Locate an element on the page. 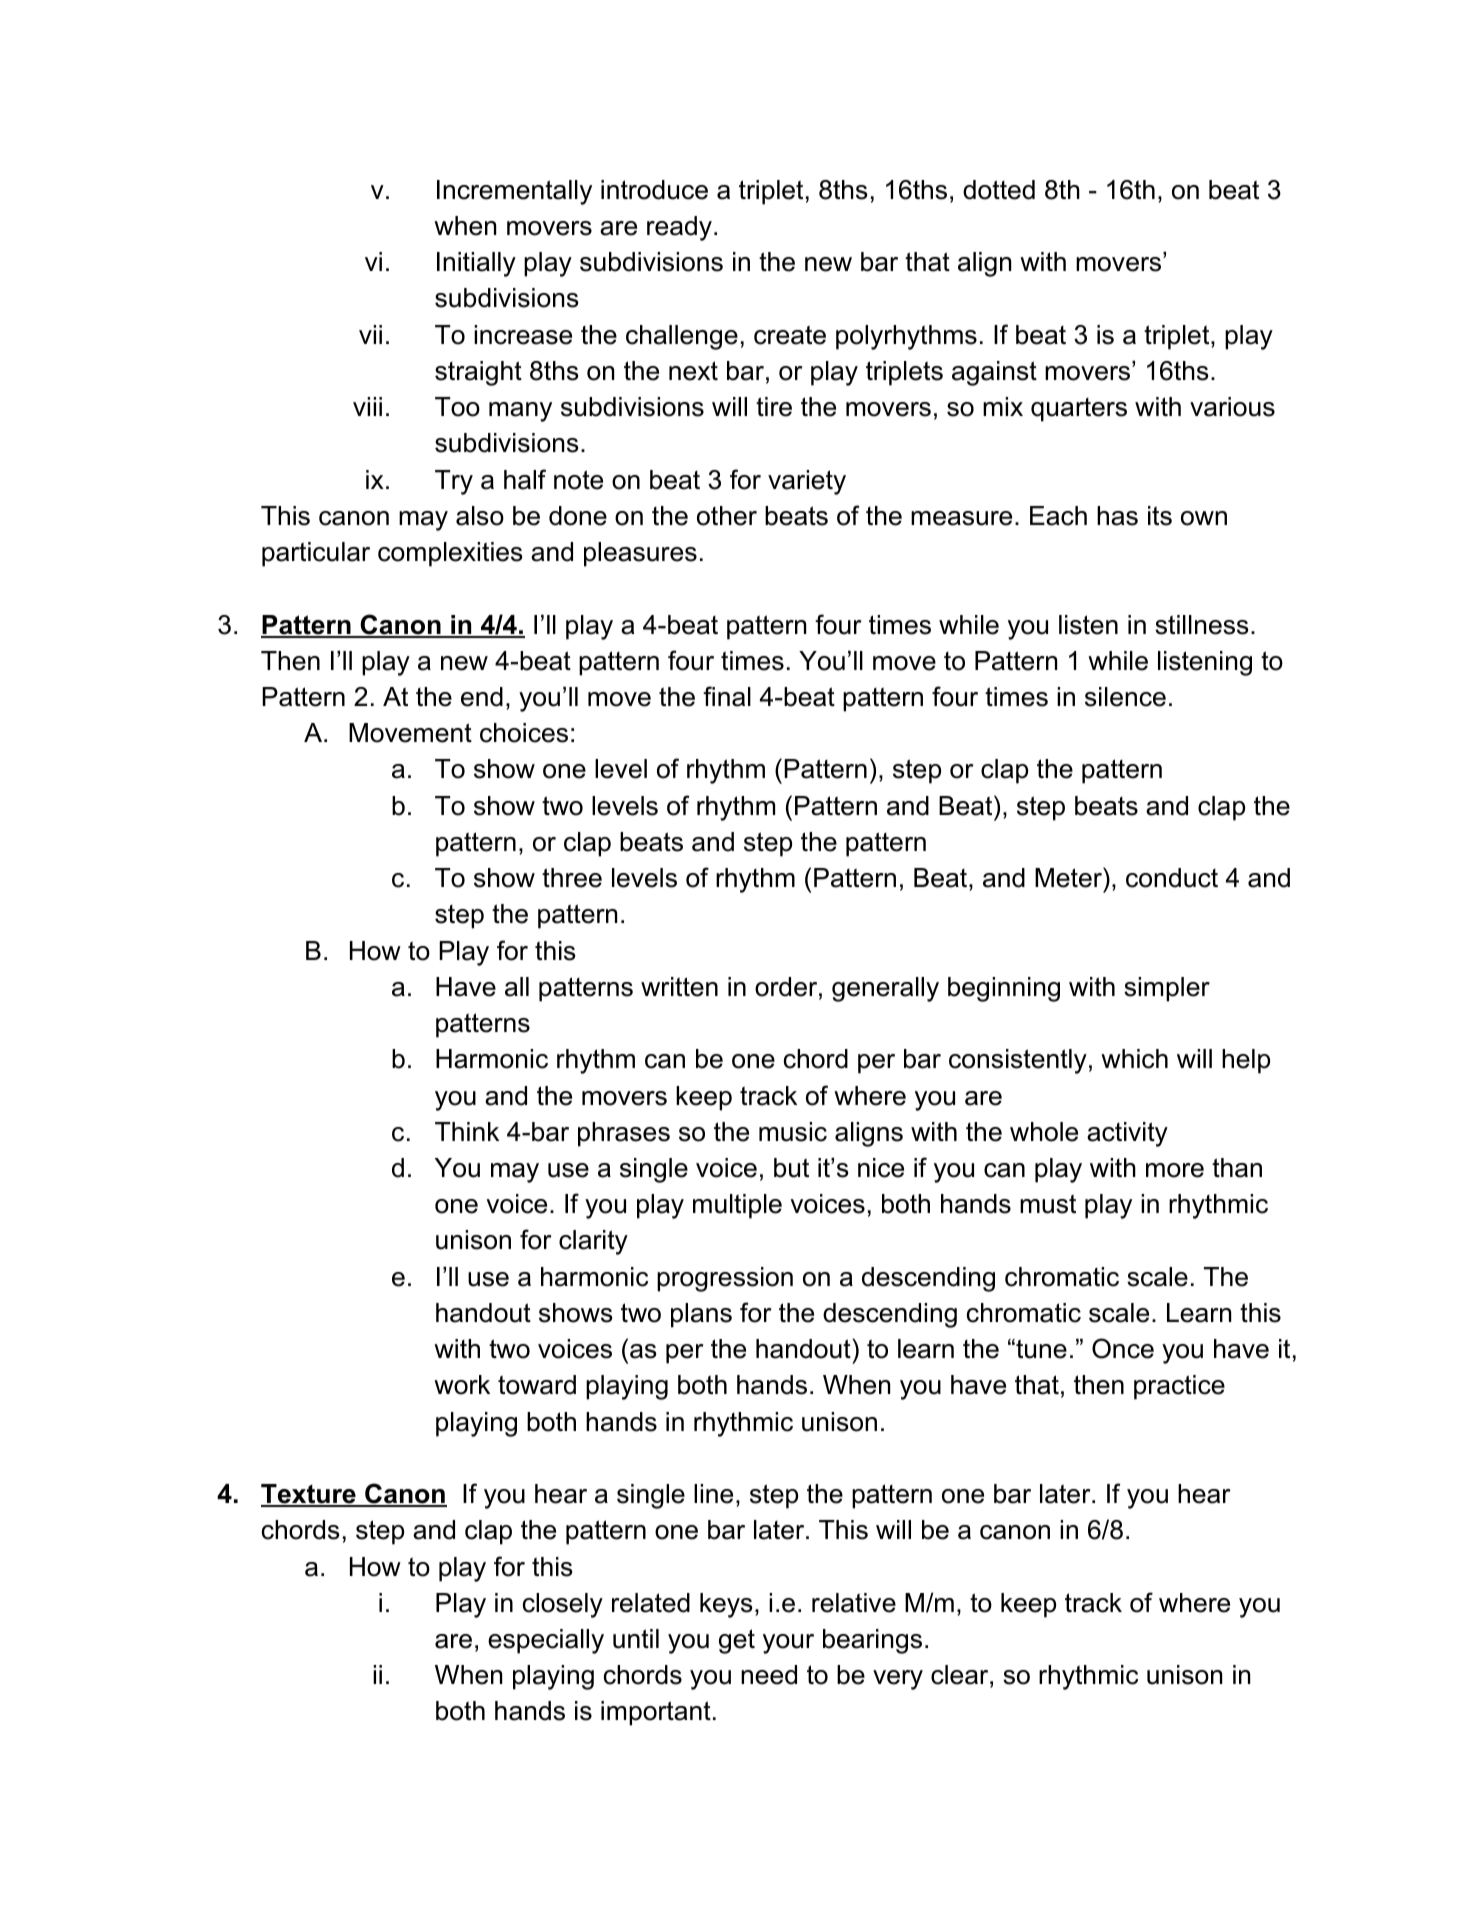 This document has height=1913, width=1478. especially is located at coordinates (546, 1641).
